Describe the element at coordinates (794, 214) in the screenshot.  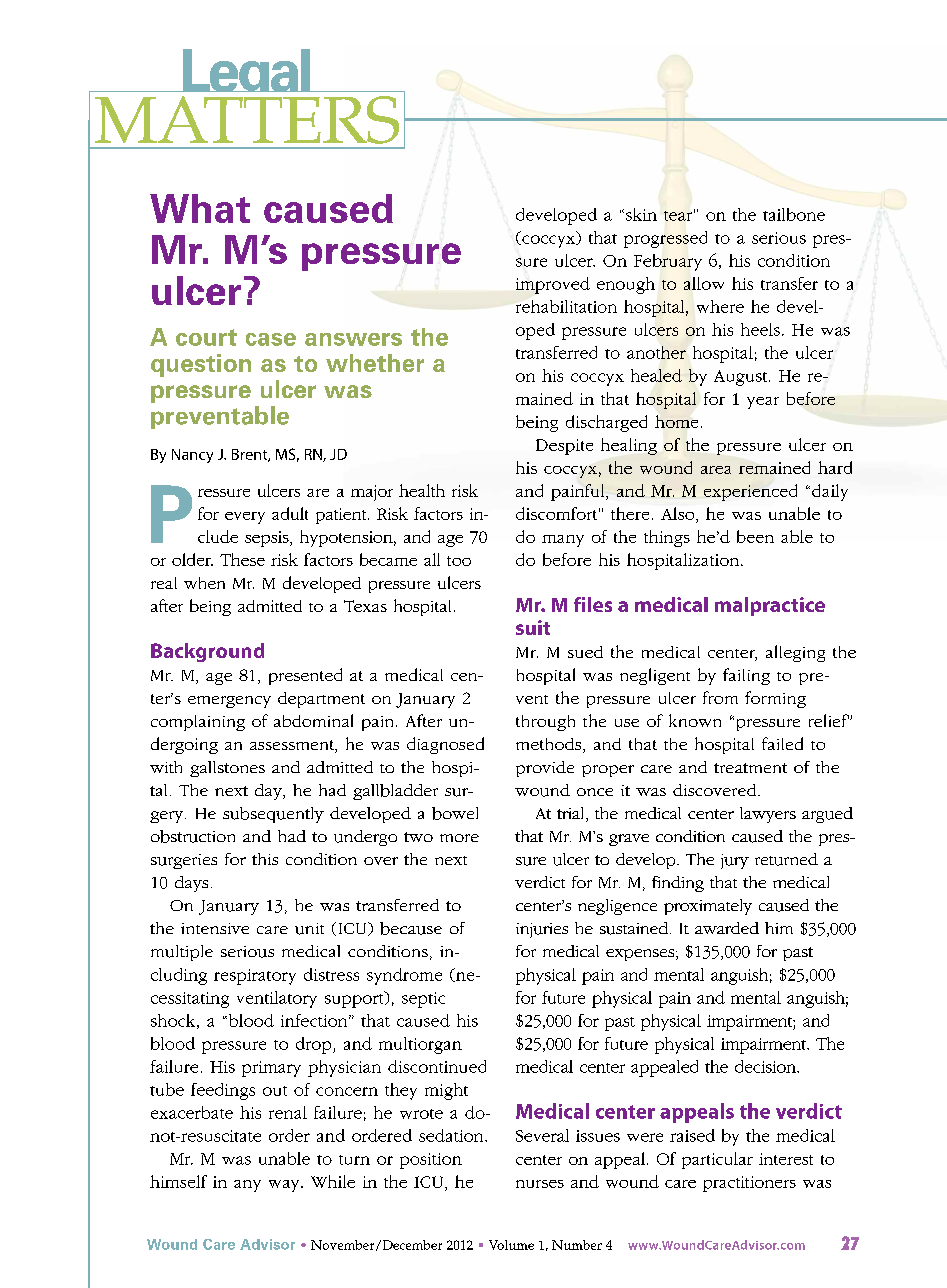
I see `tailbone` at that location.
